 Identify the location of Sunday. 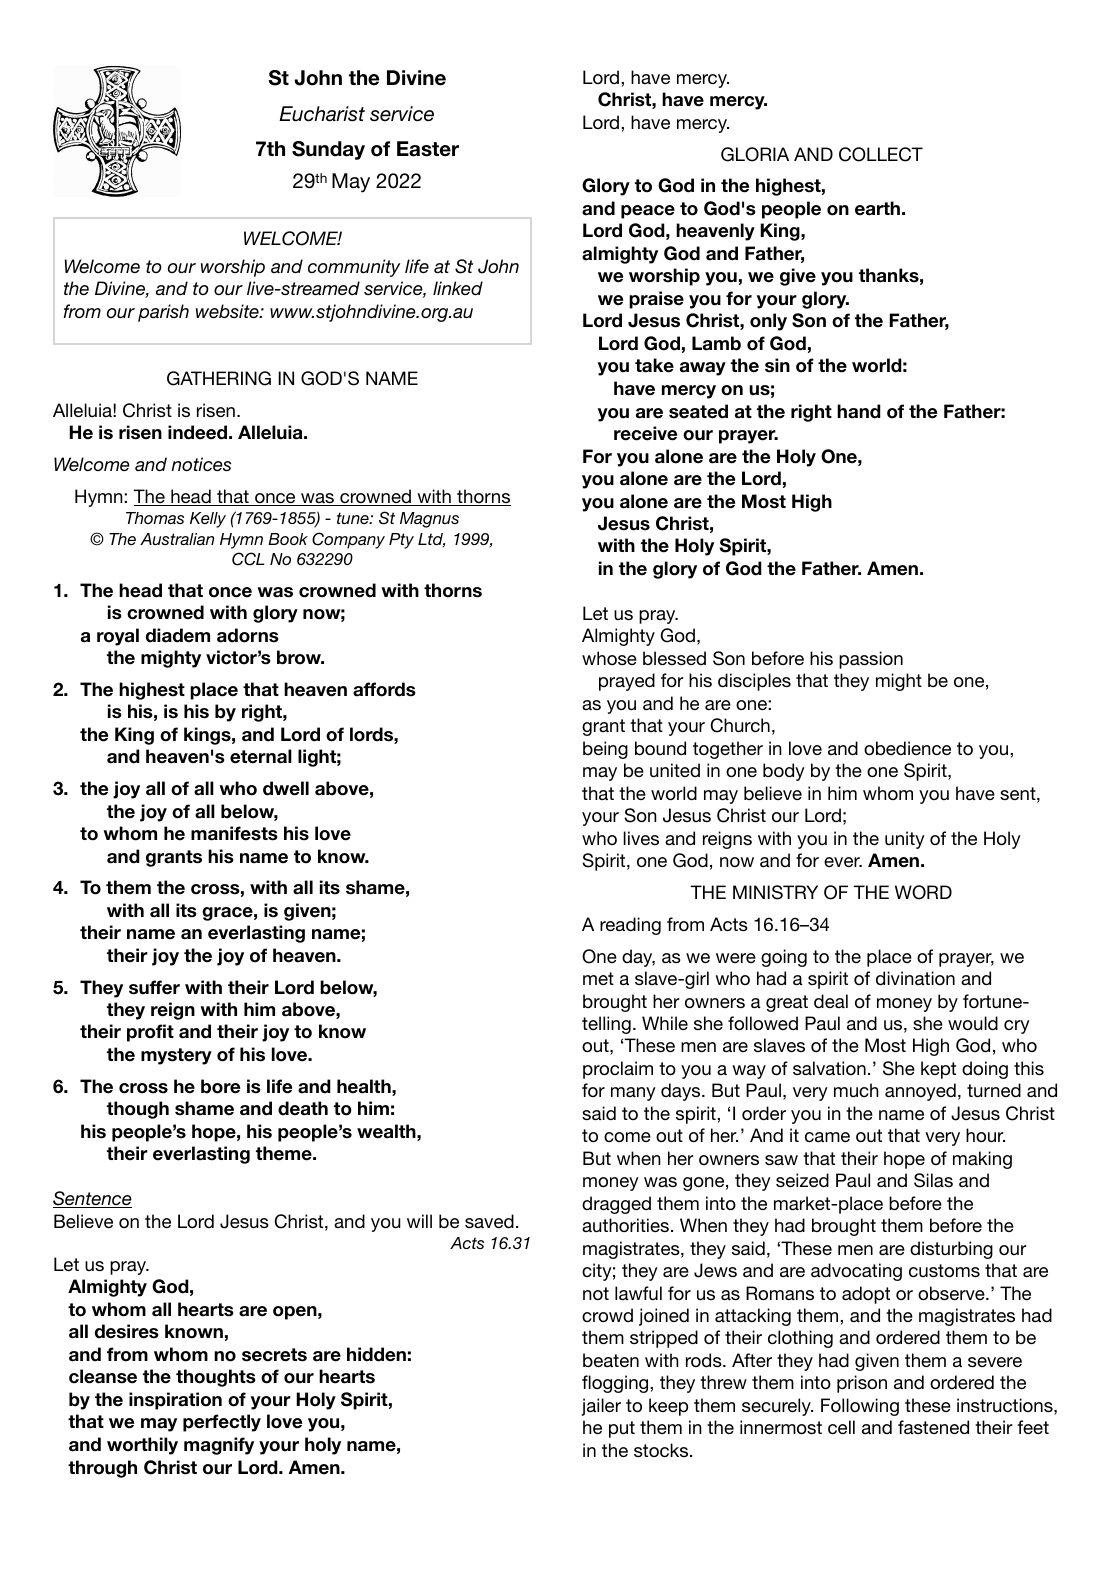
(328, 150).
